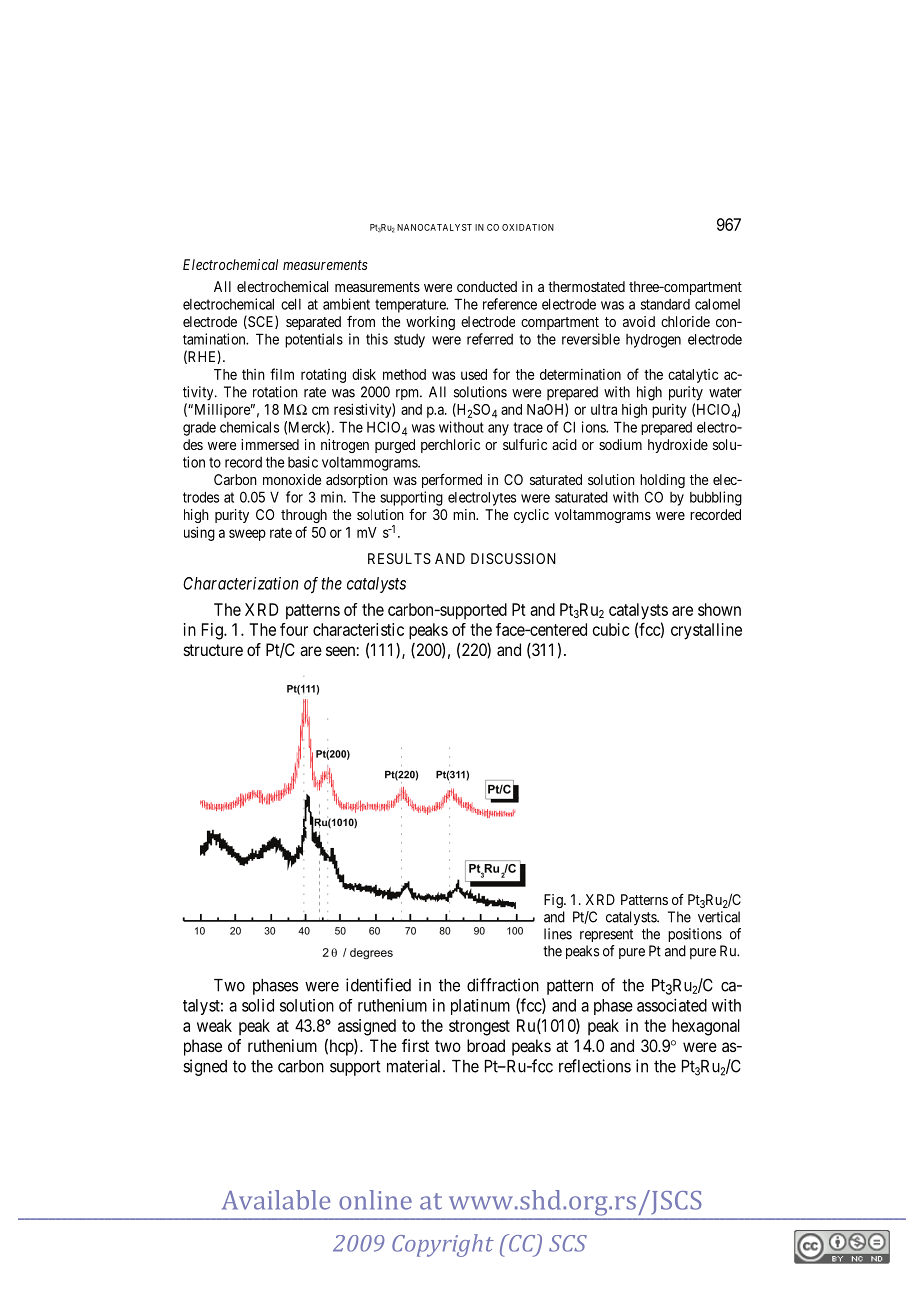 The height and width of the screenshot is (1308, 924). What do you see at coordinates (430, 323) in the screenshot?
I see `working` at bounding box center [430, 323].
